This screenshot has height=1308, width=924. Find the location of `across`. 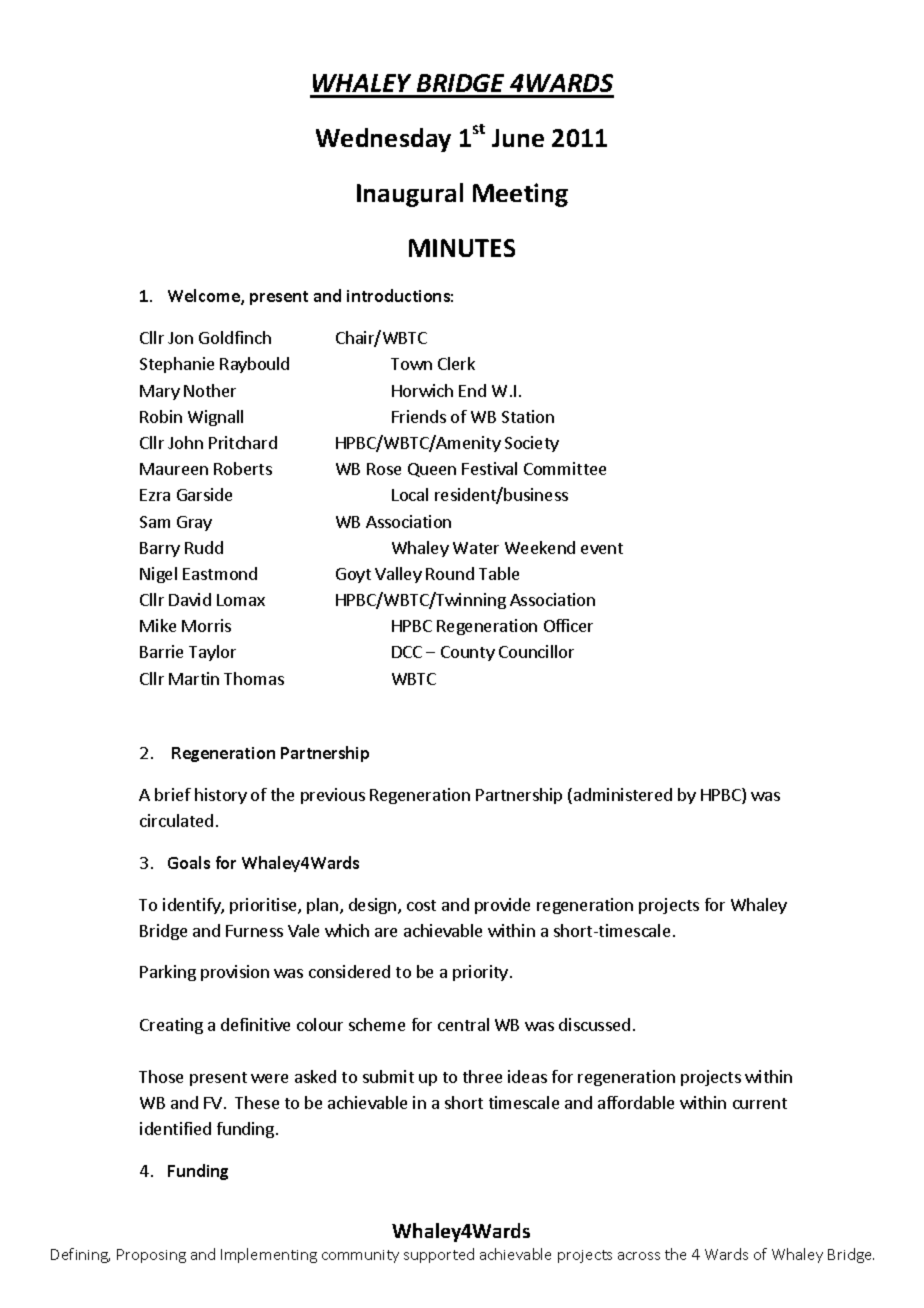

across is located at coordinates (639, 1256).
